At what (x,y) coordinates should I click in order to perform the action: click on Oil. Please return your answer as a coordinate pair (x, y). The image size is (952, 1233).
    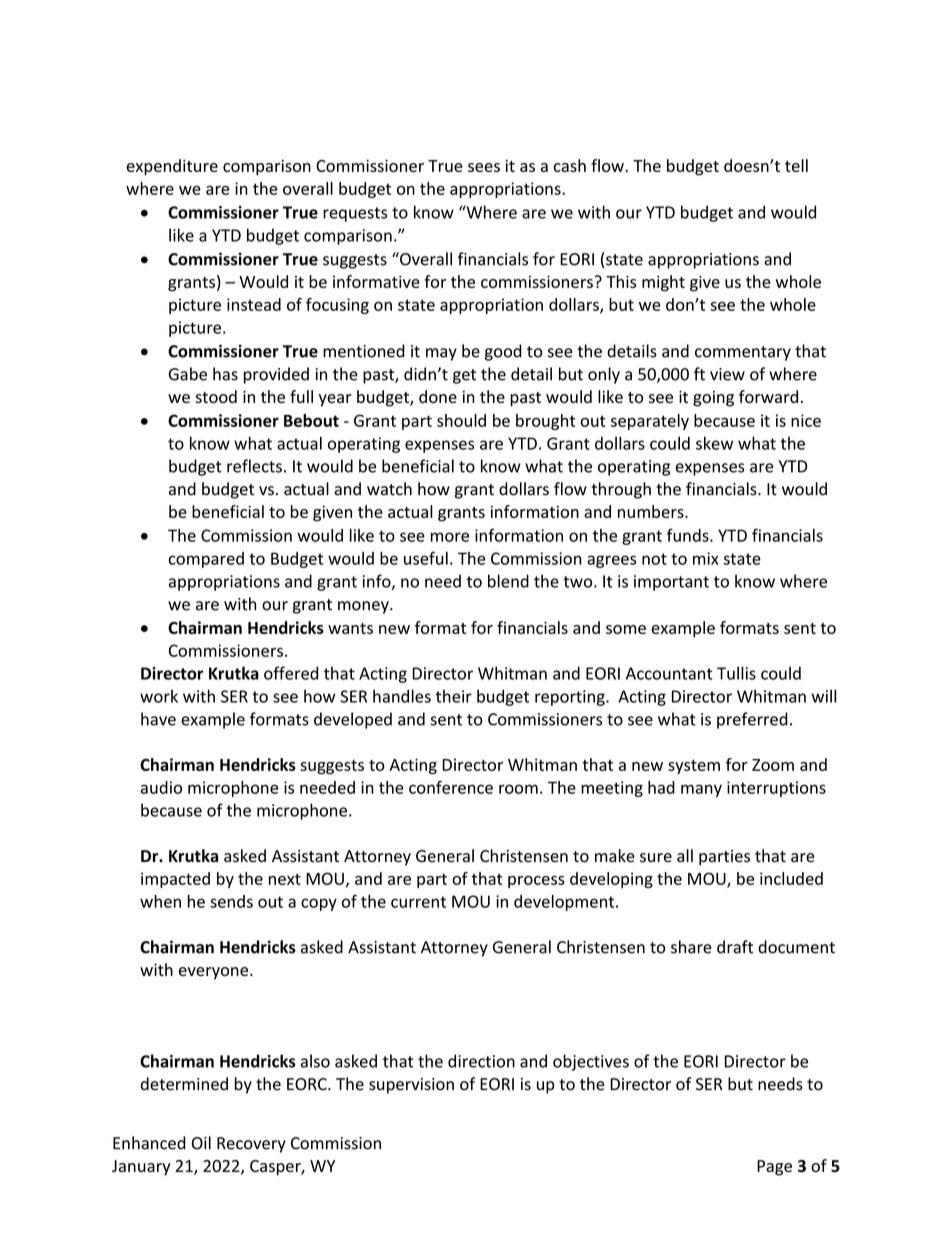
    Looking at the image, I should click on (201, 1143).
